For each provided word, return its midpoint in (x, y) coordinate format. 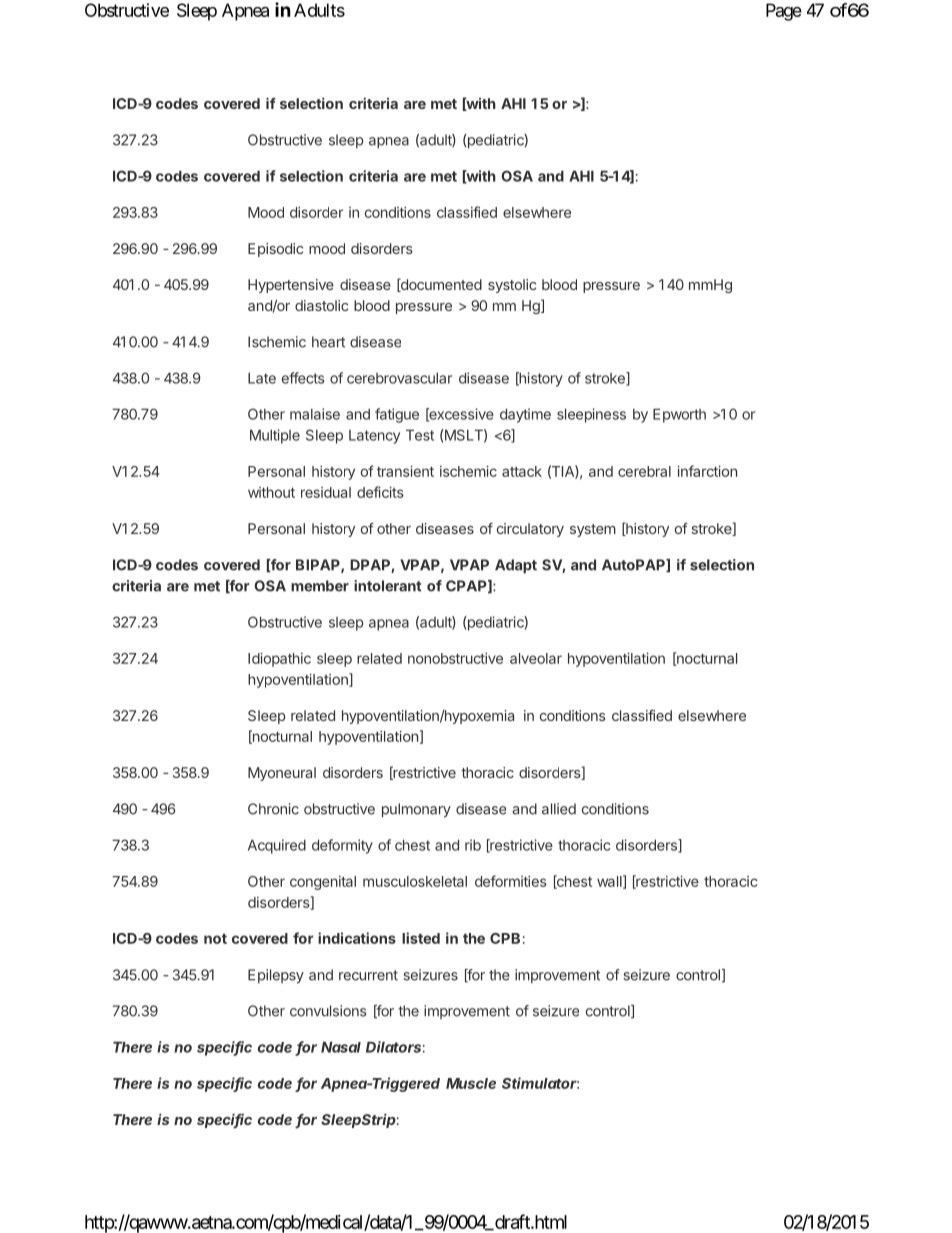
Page (784, 12)
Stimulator (540, 1083)
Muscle (471, 1083)
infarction (707, 471)
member (320, 586)
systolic (512, 286)
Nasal (341, 1047)
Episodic (275, 250)
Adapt (516, 566)
